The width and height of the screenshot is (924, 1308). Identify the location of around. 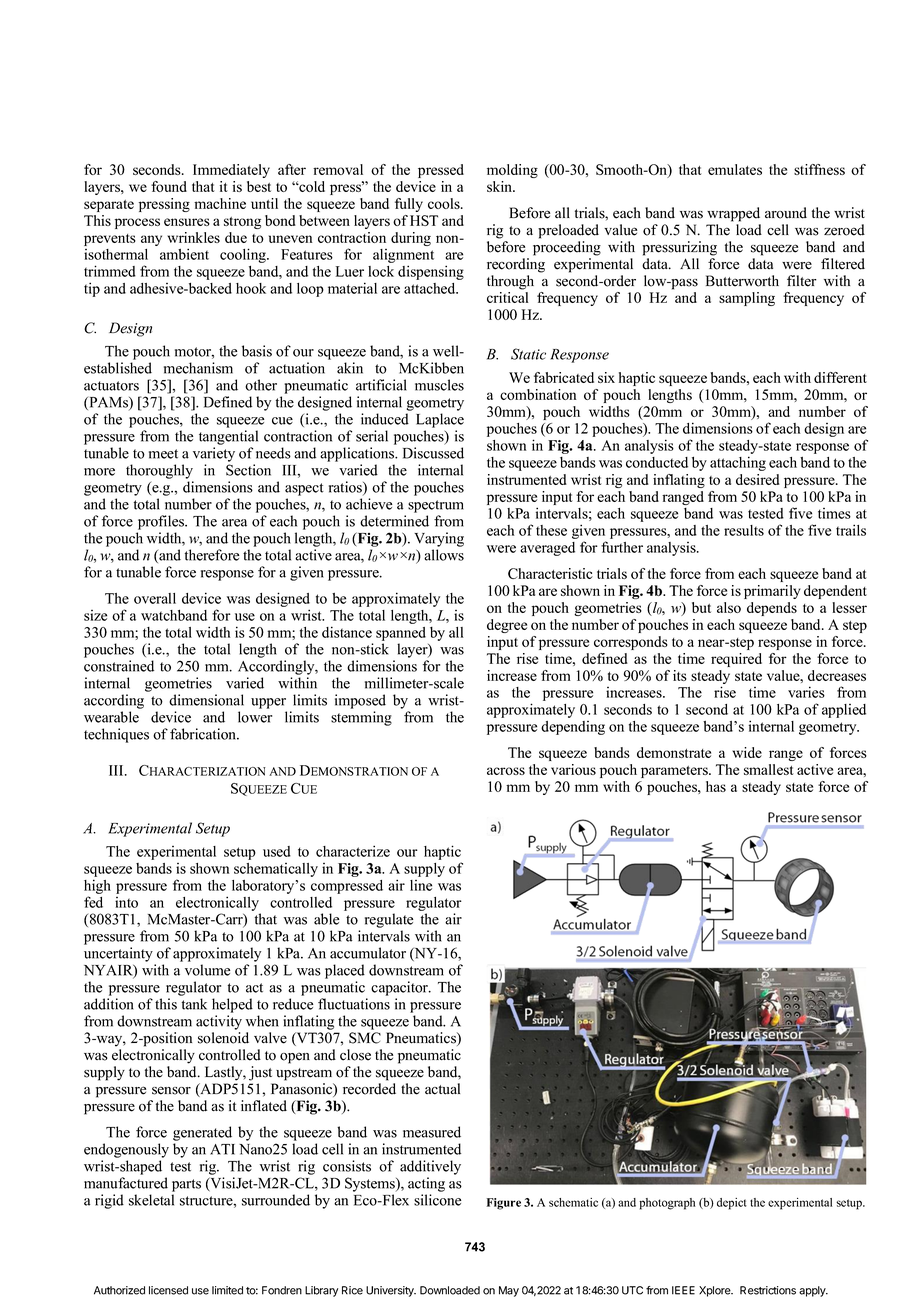
(786, 213).
